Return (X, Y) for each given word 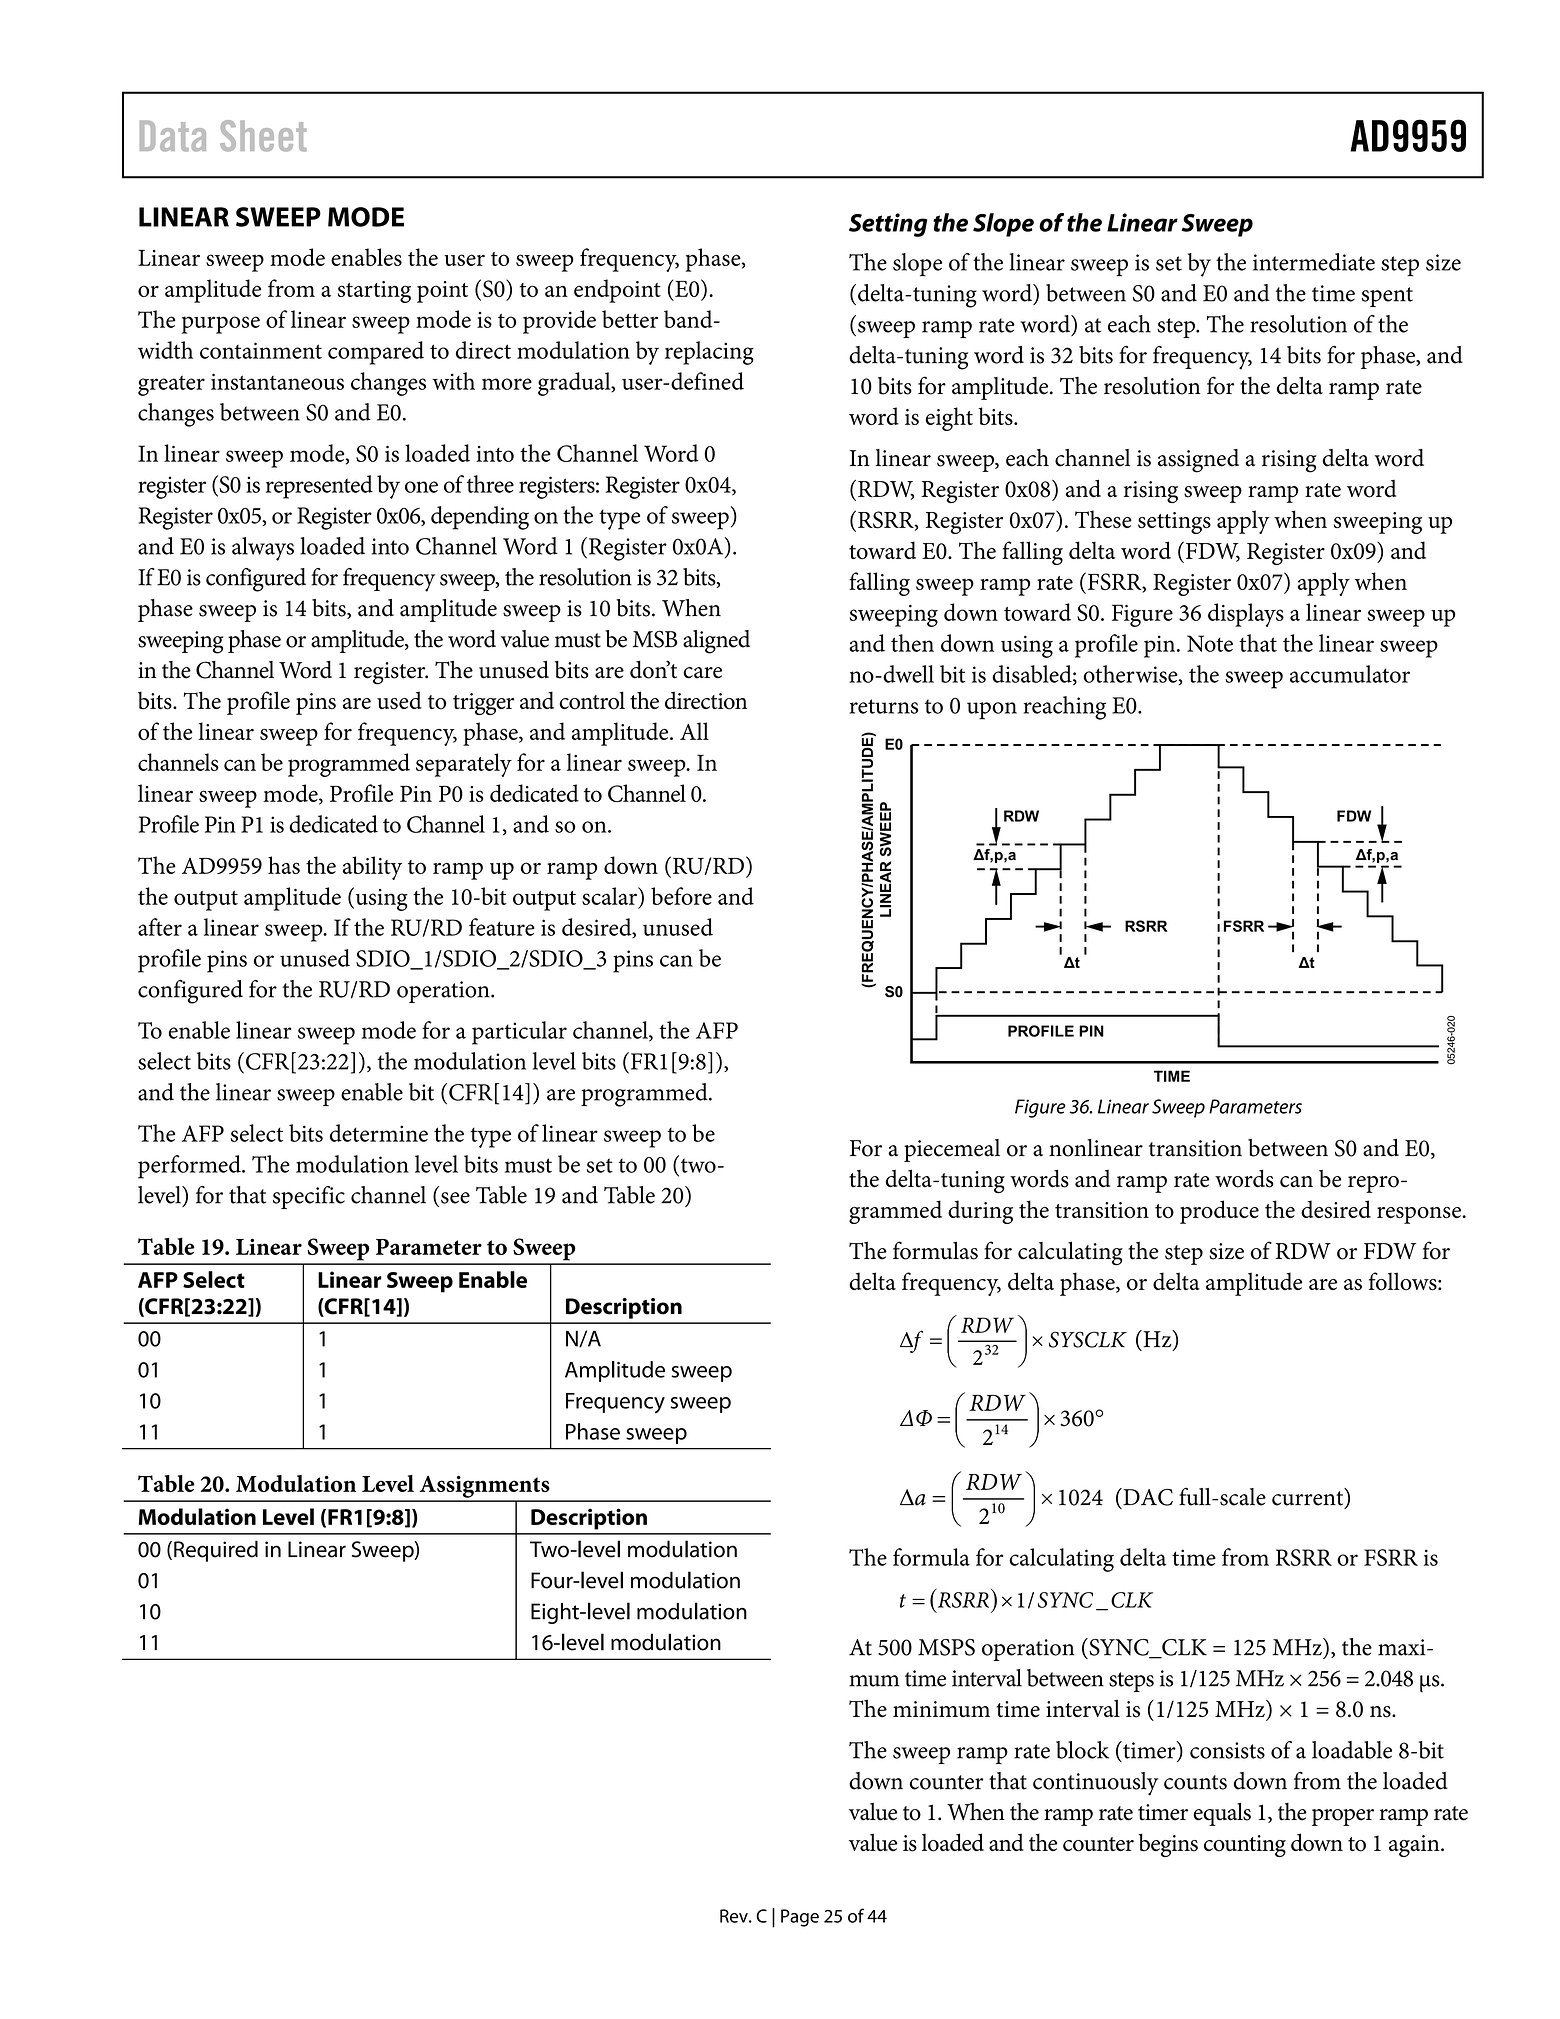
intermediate (1314, 262)
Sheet (263, 136)
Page (800, 1918)
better (630, 319)
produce (1219, 1212)
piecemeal (952, 1150)
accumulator (1350, 674)
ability (372, 868)
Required (216, 1551)
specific (309, 1197)
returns (884, 706)
